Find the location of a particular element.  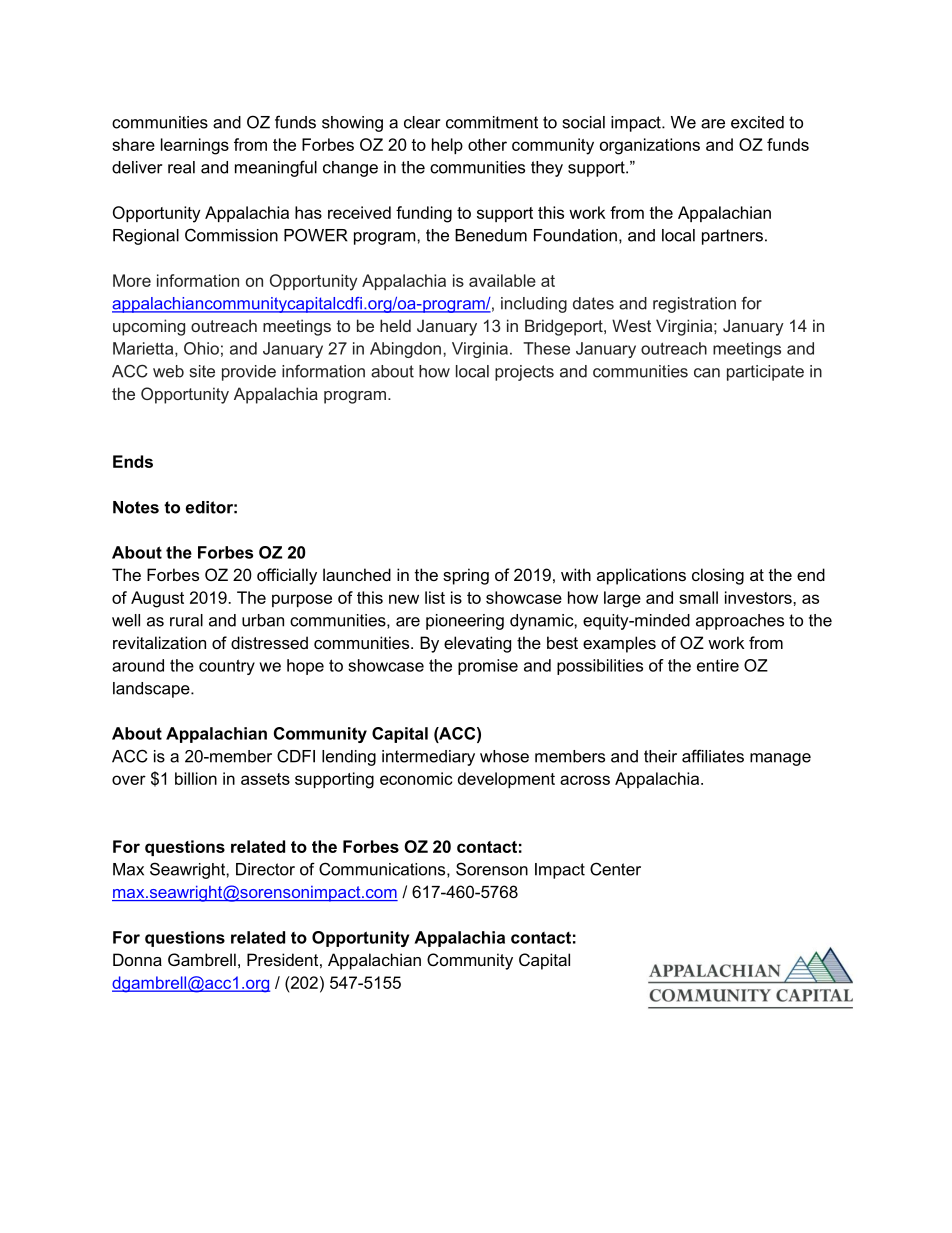

registration is located at coordinates (694, 305).
